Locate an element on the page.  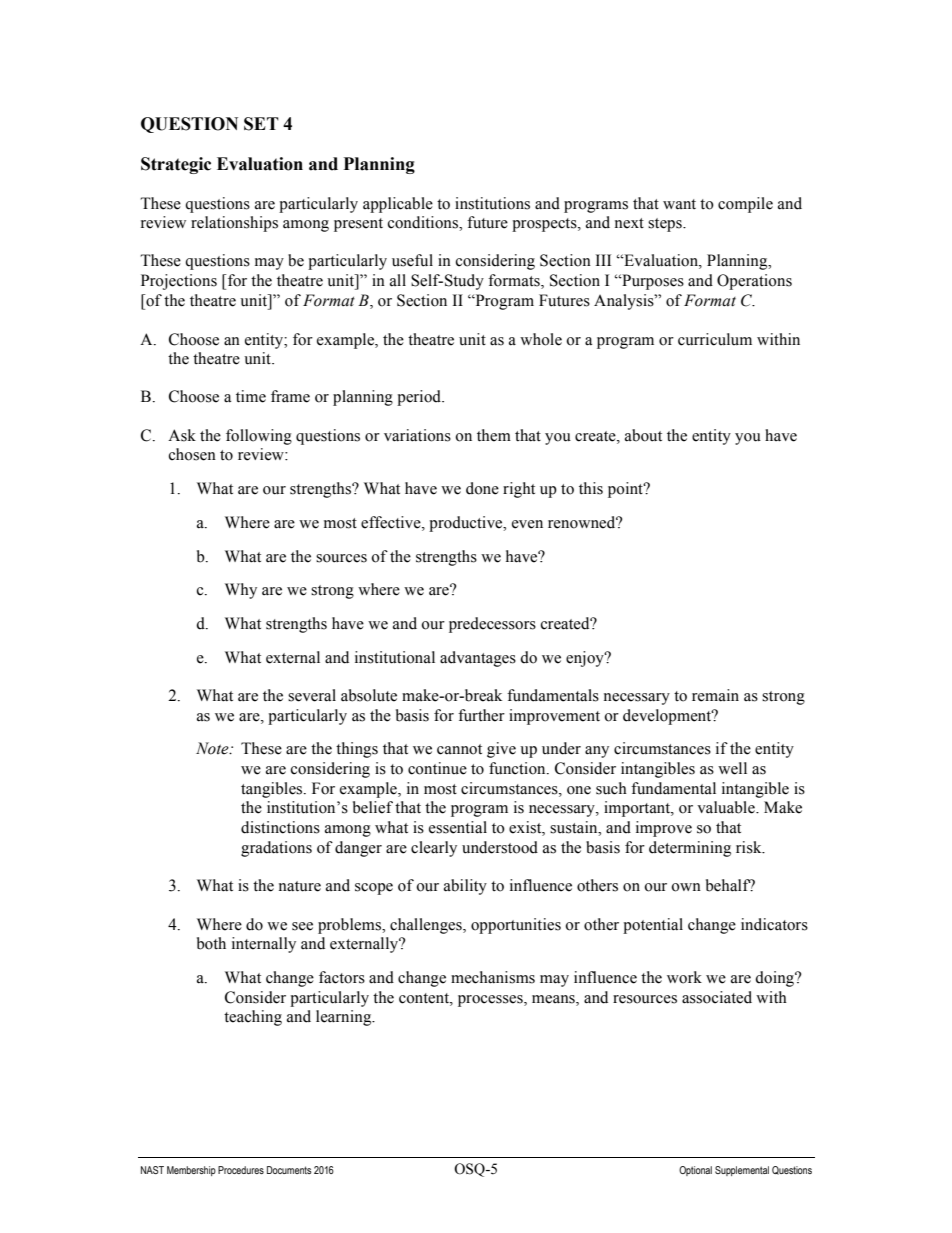
applicable is located at coordinates (398, 205).
